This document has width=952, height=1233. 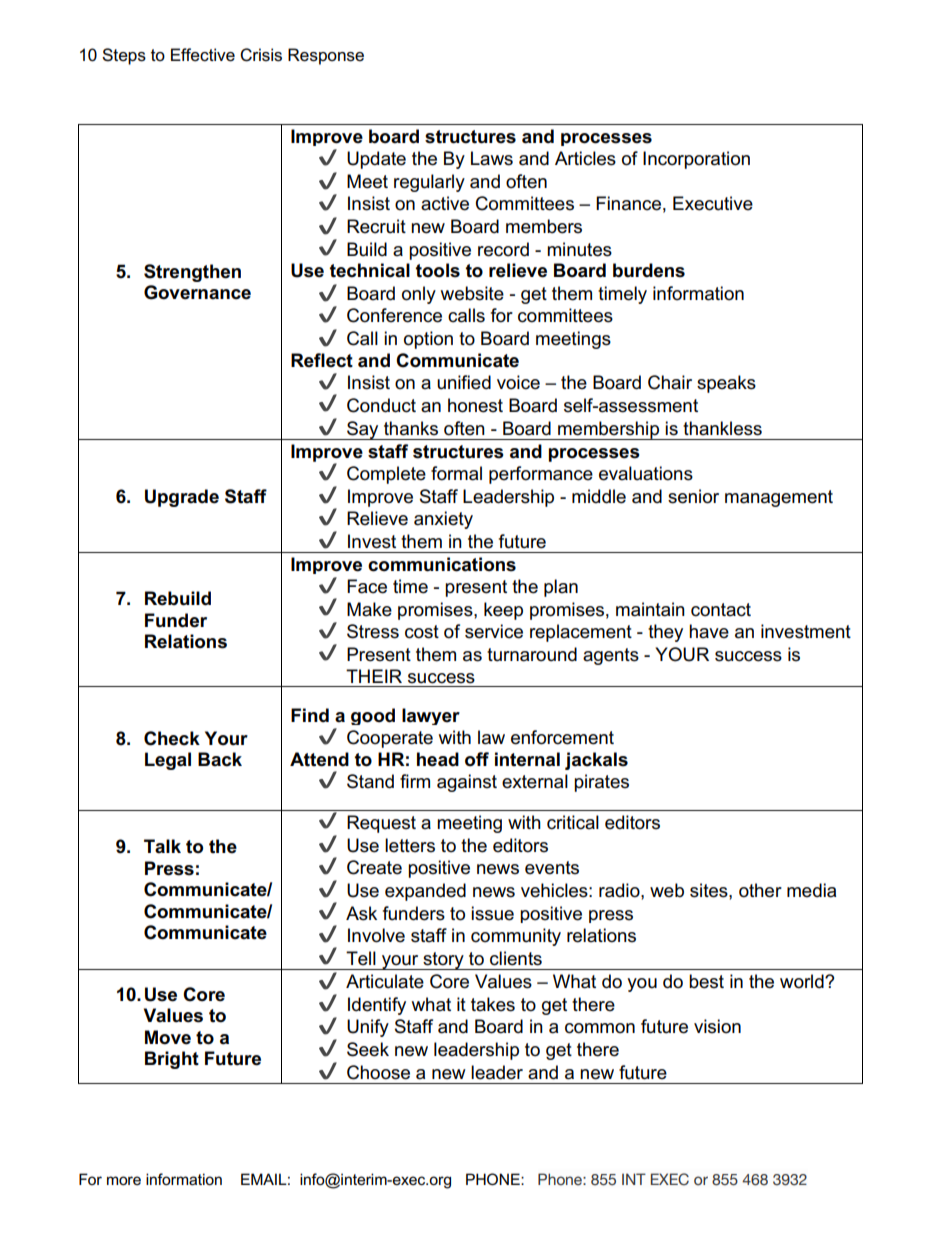 I want to click on Upgrade, so click(x=182, y=498).
